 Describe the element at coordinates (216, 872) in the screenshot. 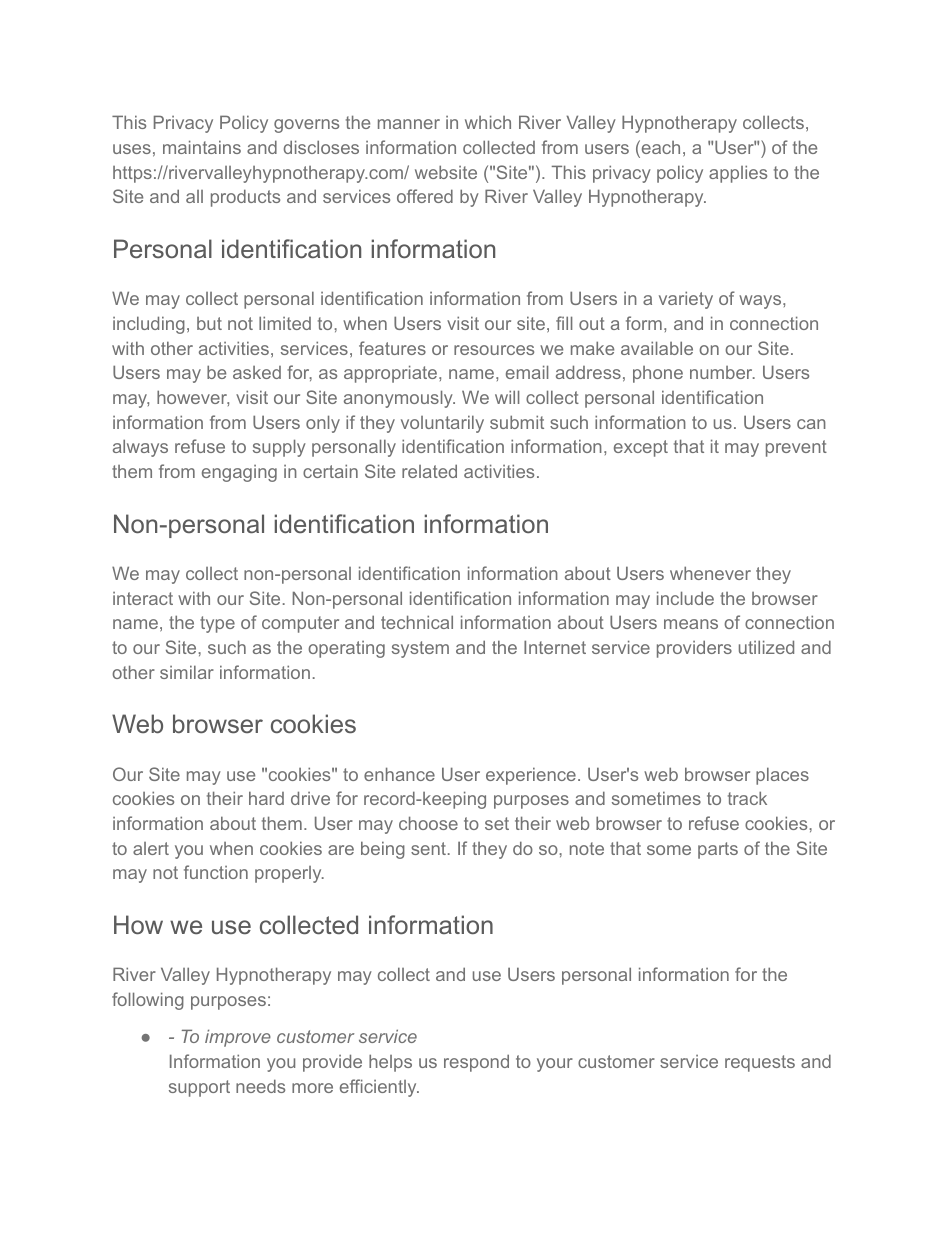

I see `function` at that location.
